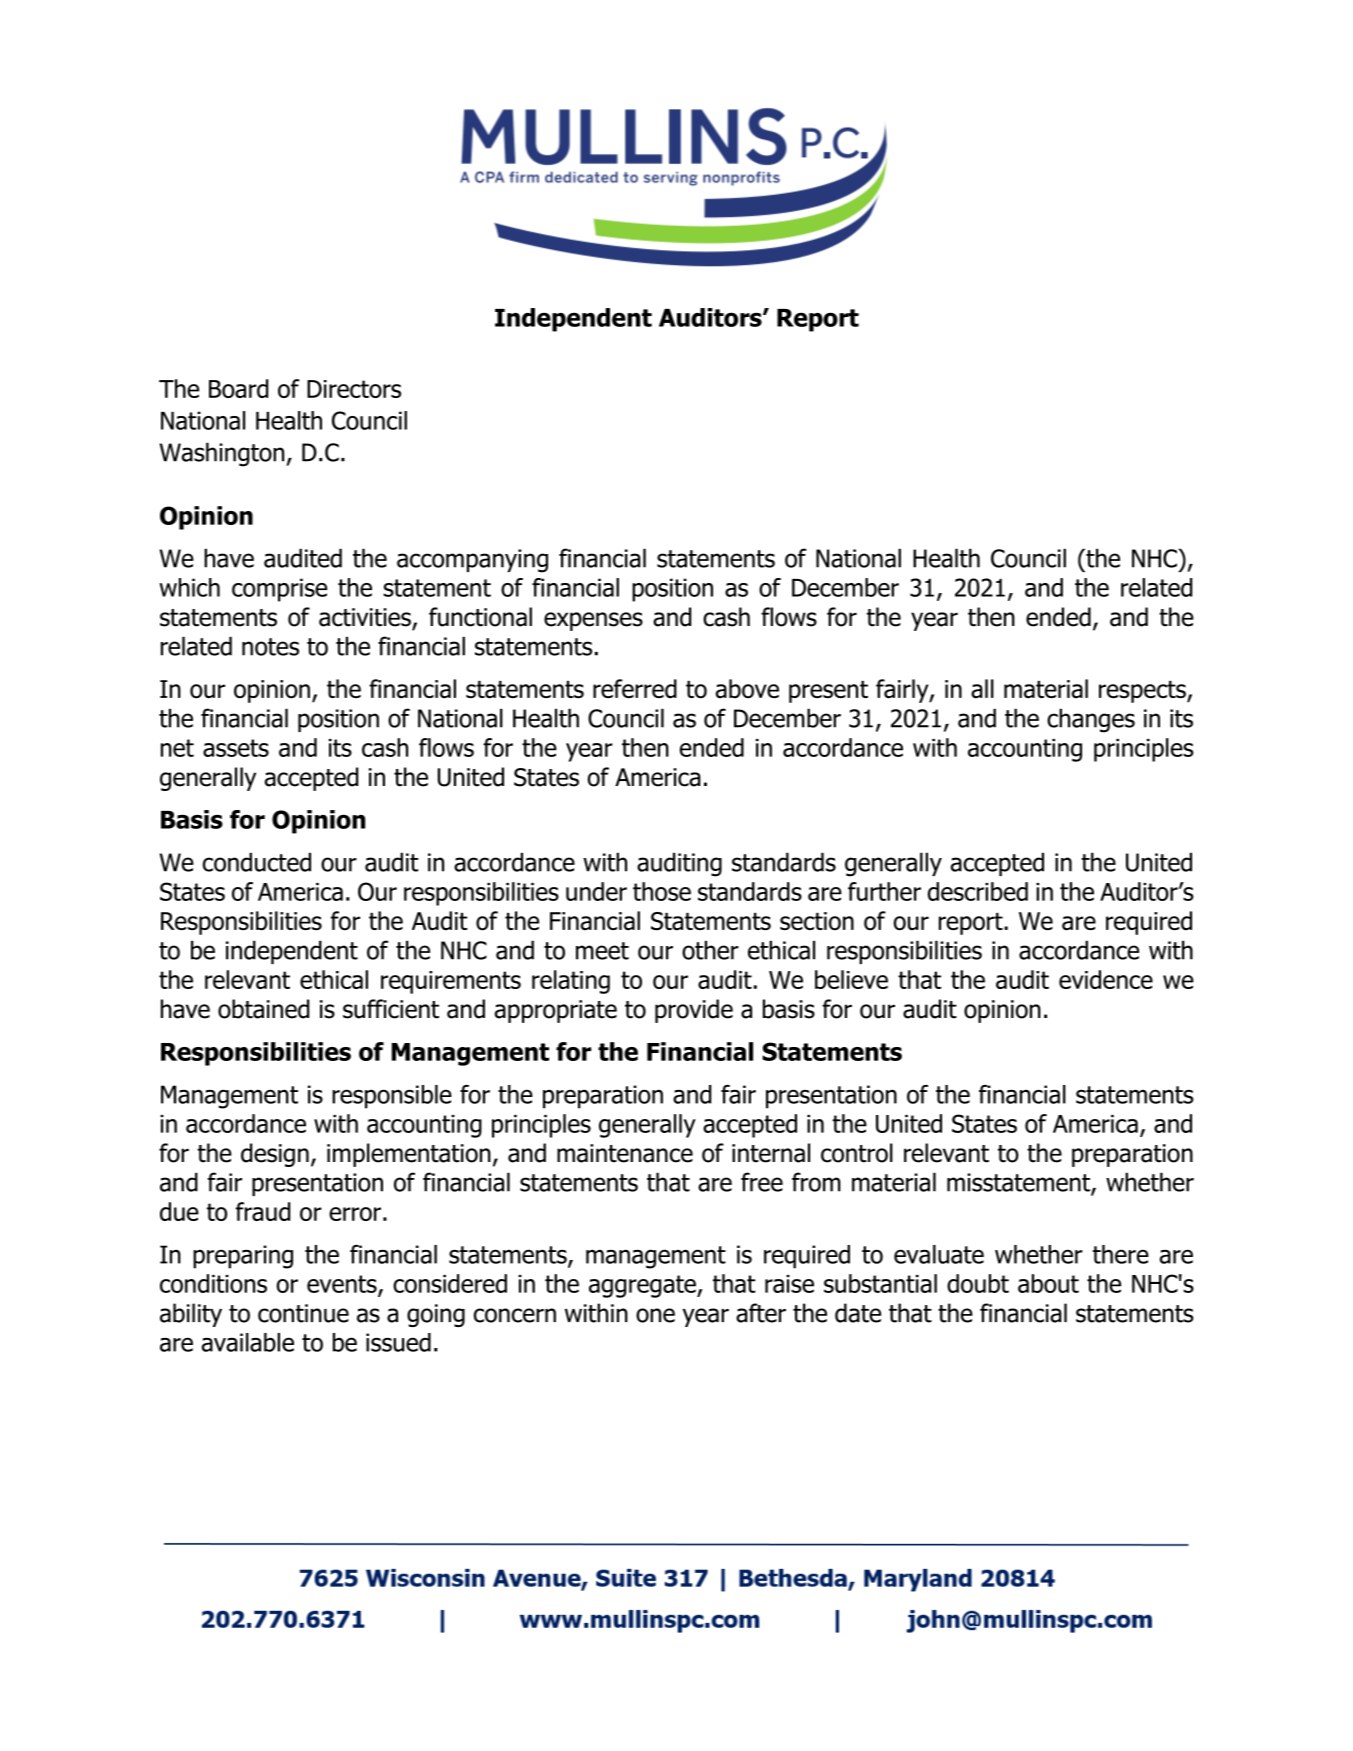 Image resolution: width=1353 pixels, height=1751 pixels. Describe the element at coordinates (270, 647) in the page. I see `notes` at that location.
